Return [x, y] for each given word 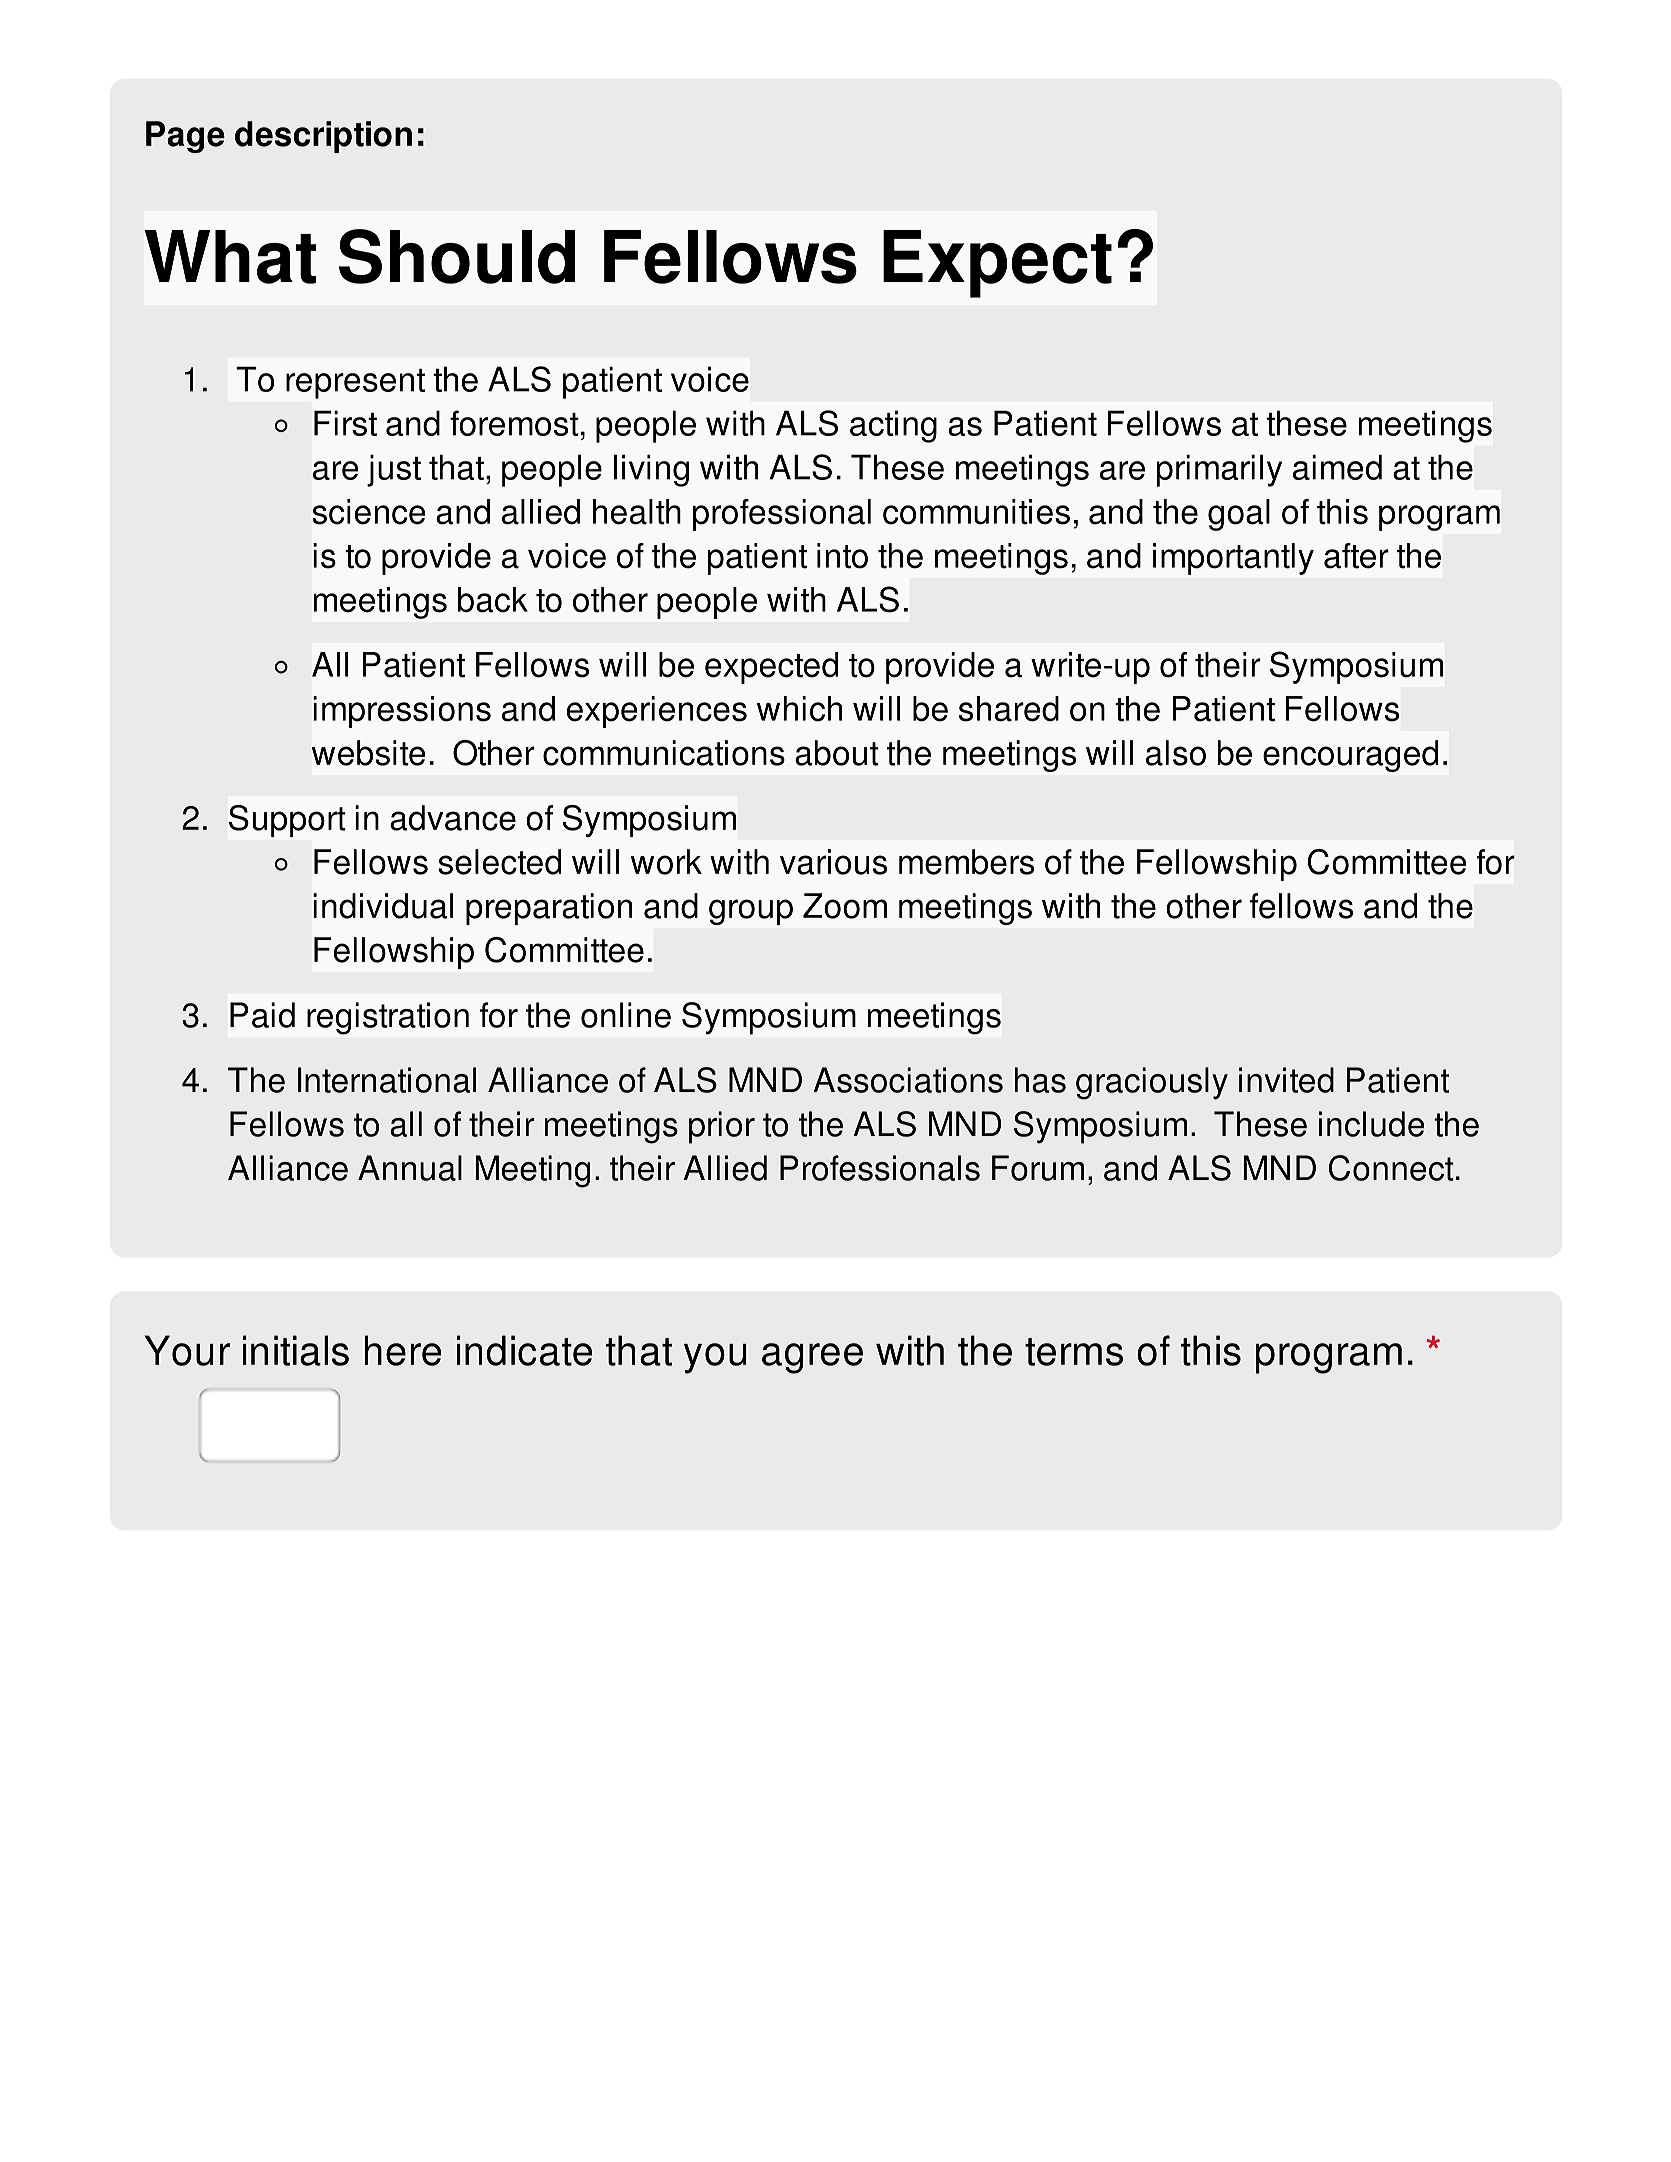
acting [893, 426]
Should [457, 256]
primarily [1219, 470]
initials [296, 1350]
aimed [1337, 467]
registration [388, 1018]
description [323, 137]
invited [1286, 1080]
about [837, 753]
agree [812, 1358]
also [1176, 753]
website [369, 753]
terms [1074, 1352]
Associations [908, 1080]
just [394, 470]
